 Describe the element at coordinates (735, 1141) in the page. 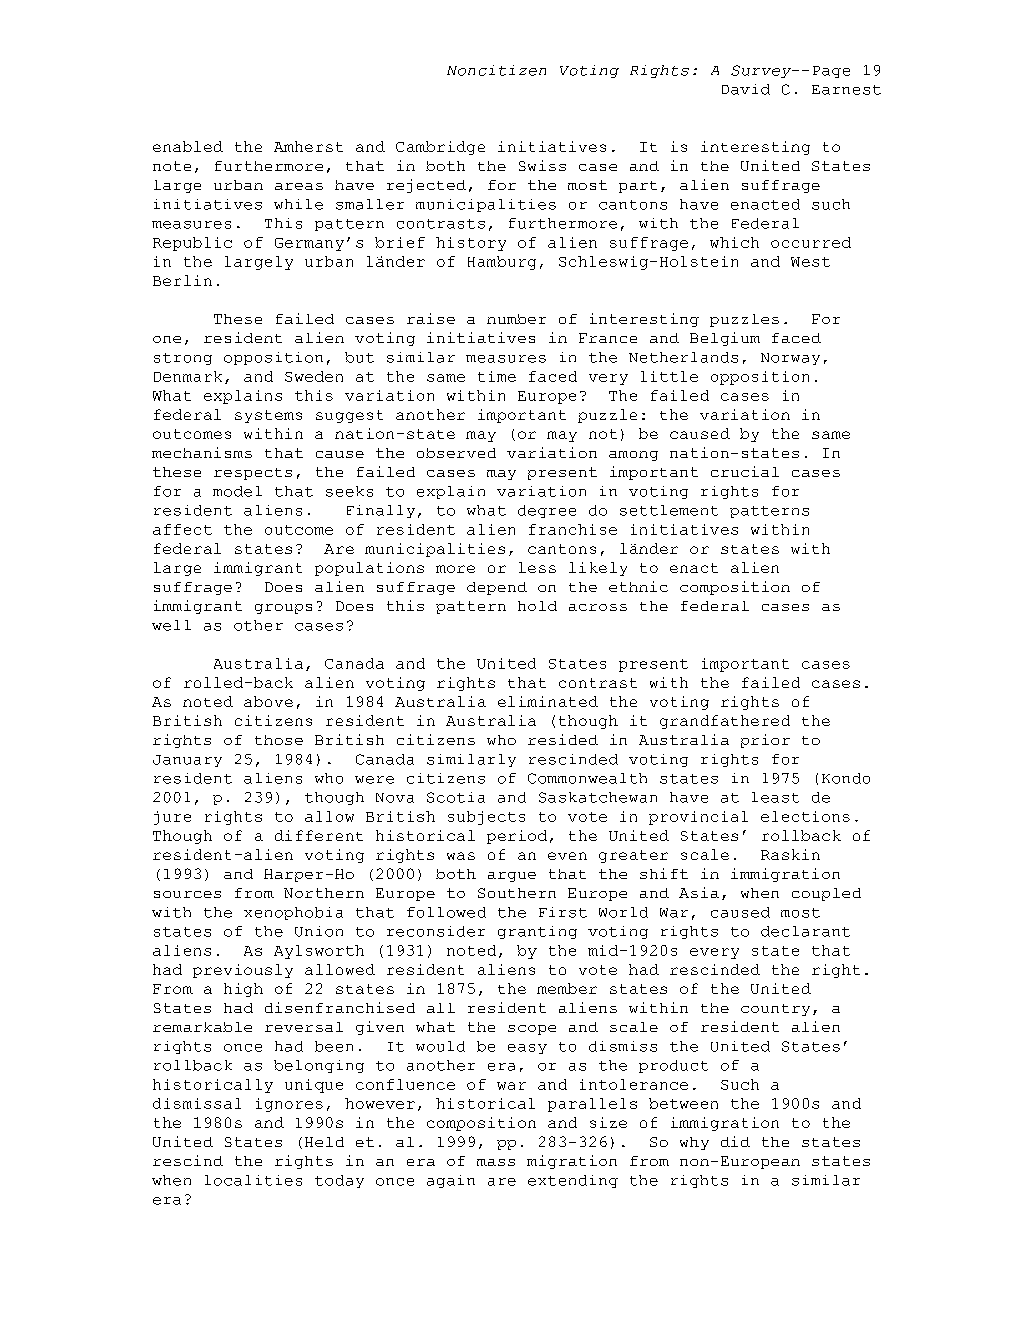

I see `did` at that location.
